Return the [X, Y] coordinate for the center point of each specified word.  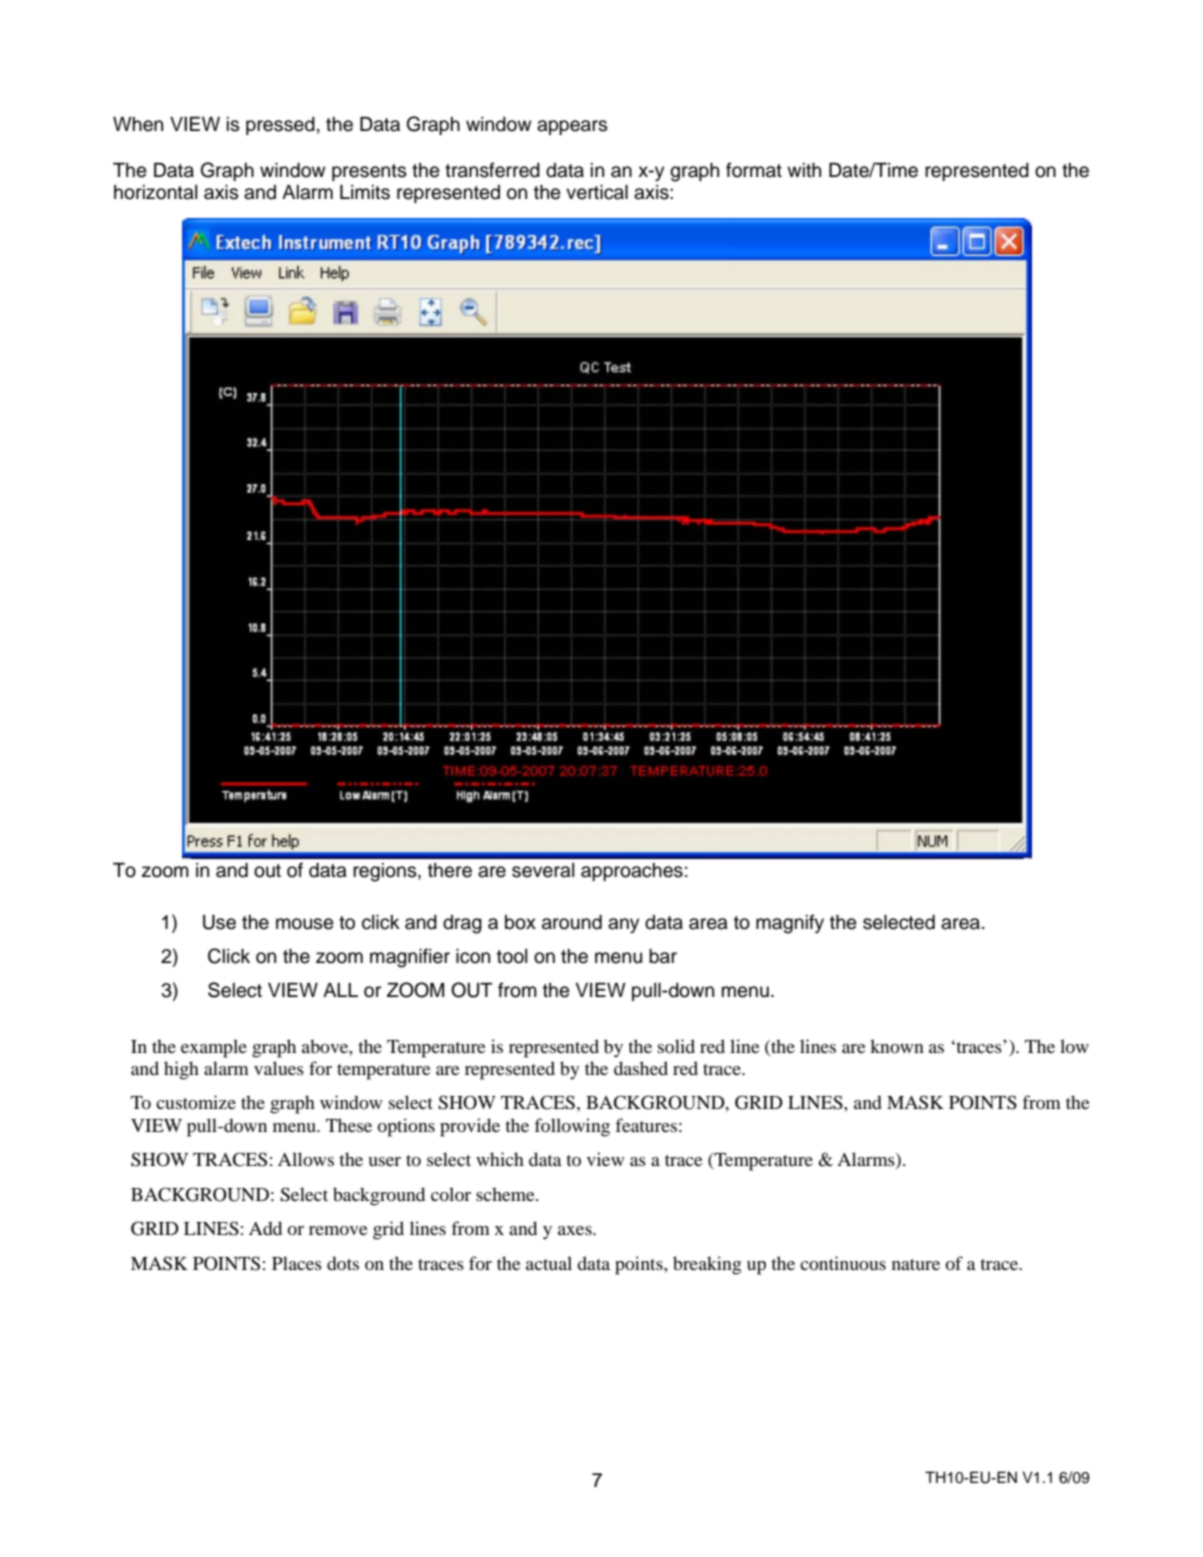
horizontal [155, 192]
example [214, 1048]
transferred [492, 170]
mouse [305, 924]
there [450, 870]
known [897, 1046]
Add [265, 1228]
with [804, 170]
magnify [790, 924]
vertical [597, 192]
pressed [280, 126]
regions [386, 872]
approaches [632, 872]
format [754, 170]
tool [512, 956]
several [543, 870]
